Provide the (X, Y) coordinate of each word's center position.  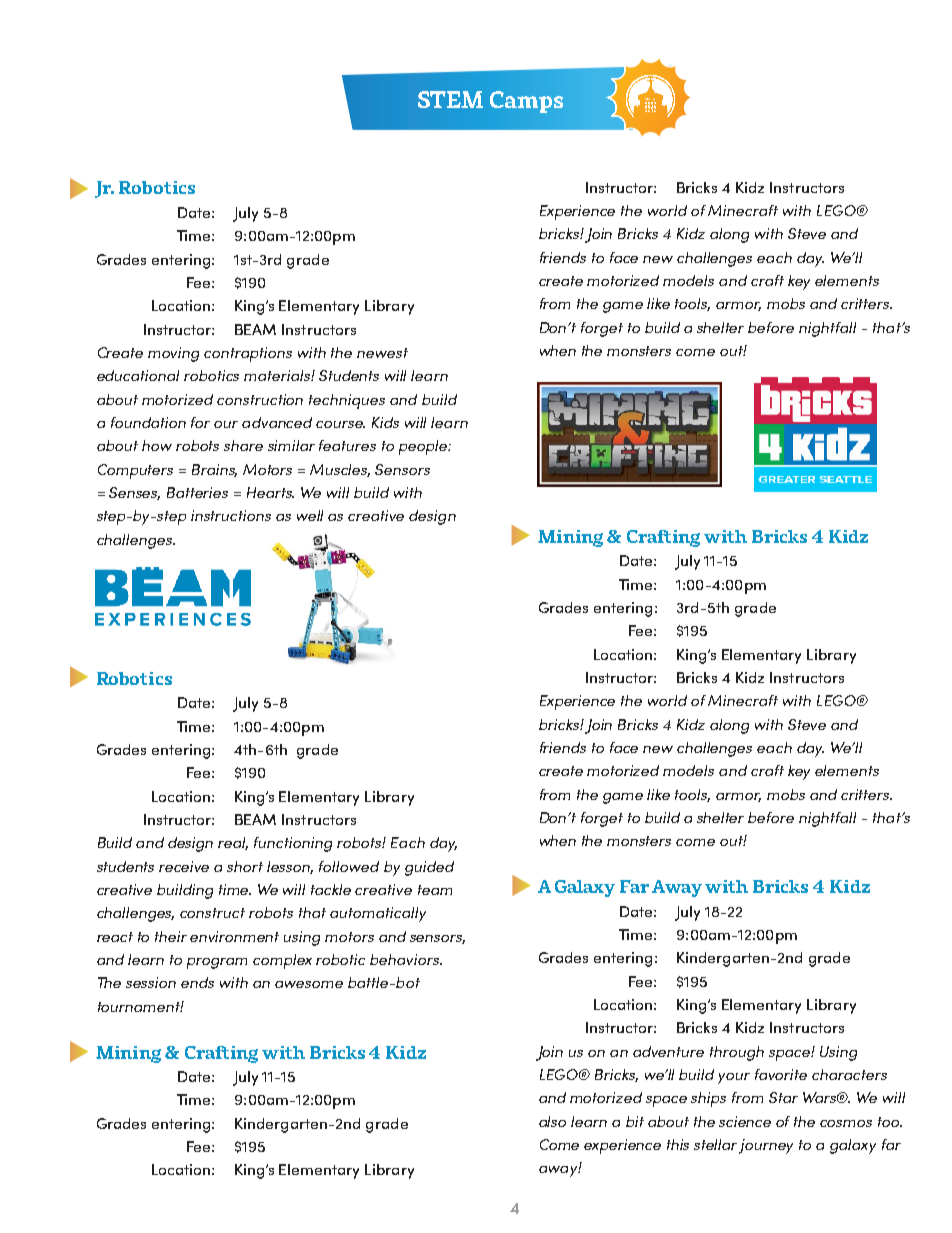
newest (382, 353)
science (745, 1121)
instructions (231, 515)
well (310, 515)
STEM (450, 99)
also (552, 1121)
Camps (526, 102)
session (151, 982)
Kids (385, 422)
